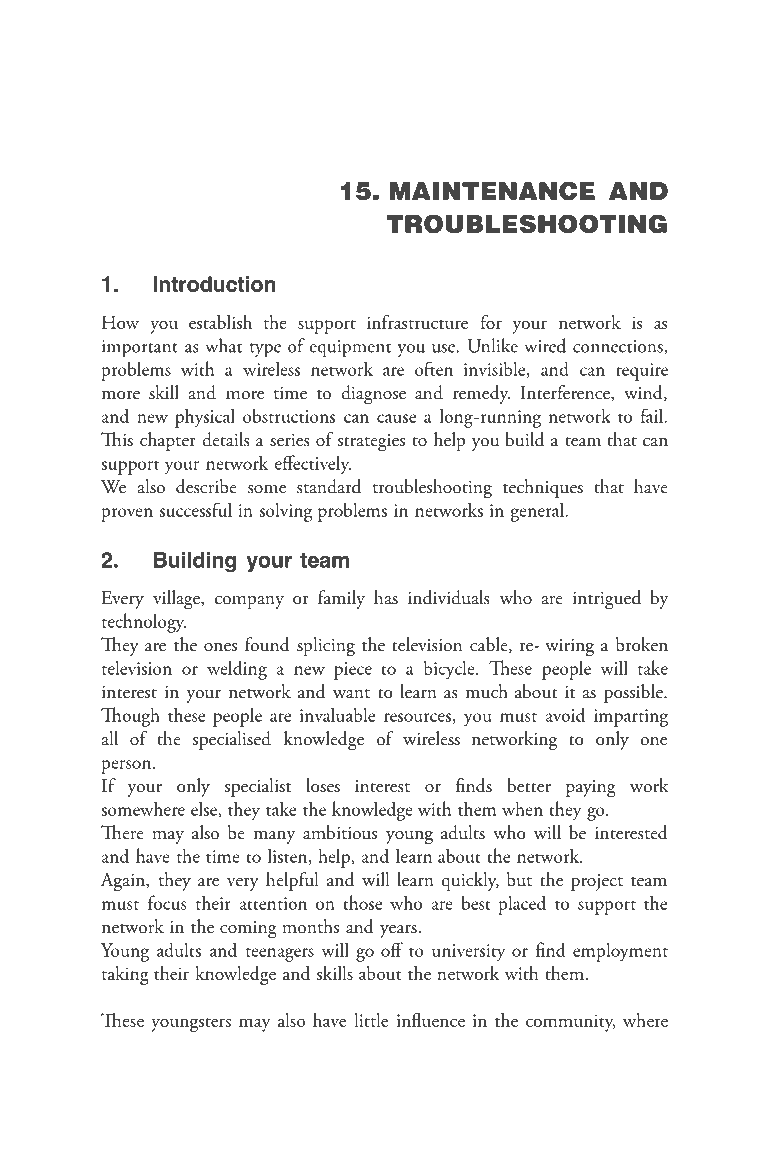 This image has height=1153, width=769. Describe the element at coordinates (371, 1020) in the image. I see `little` at that location.
